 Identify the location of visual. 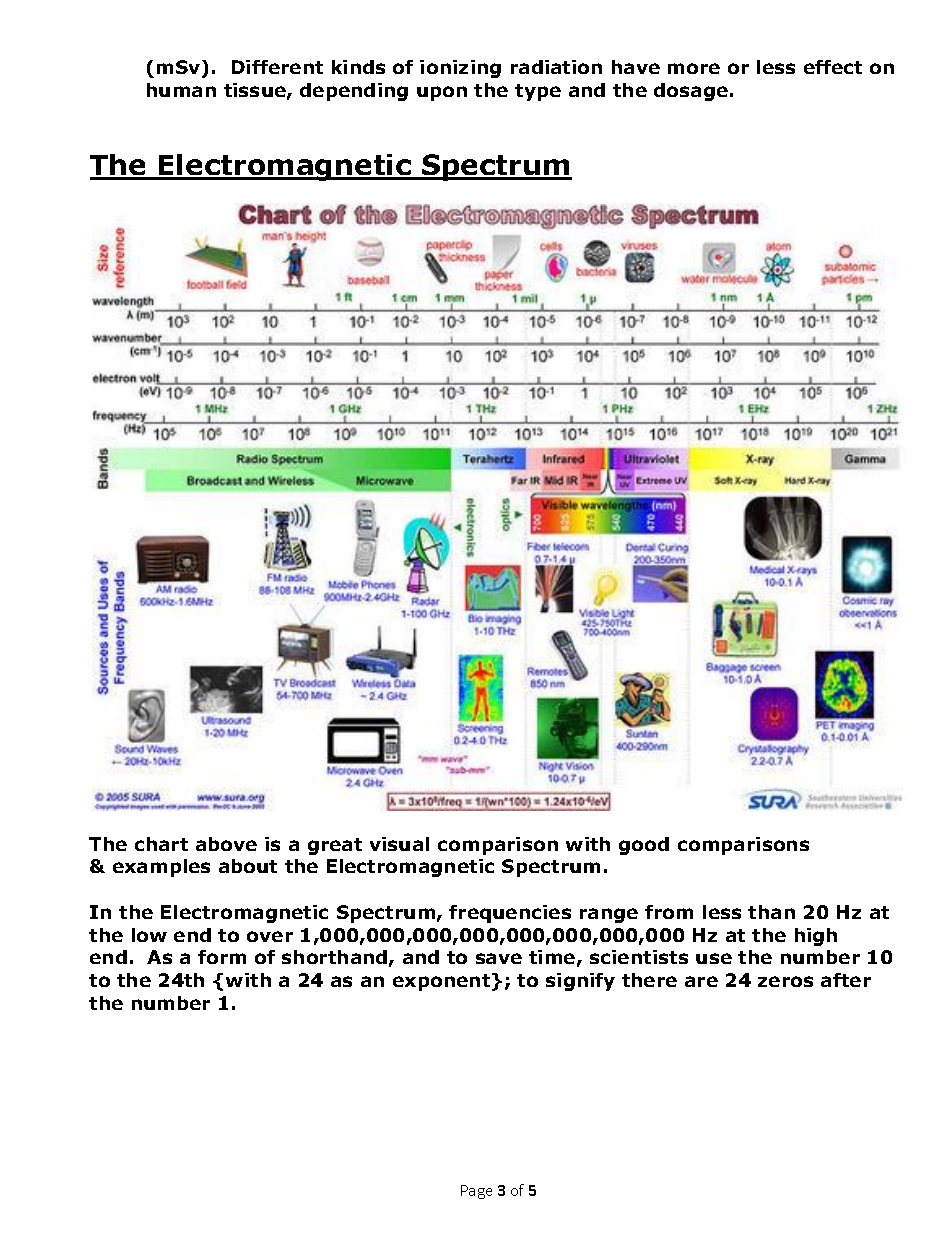
(399, 844).
